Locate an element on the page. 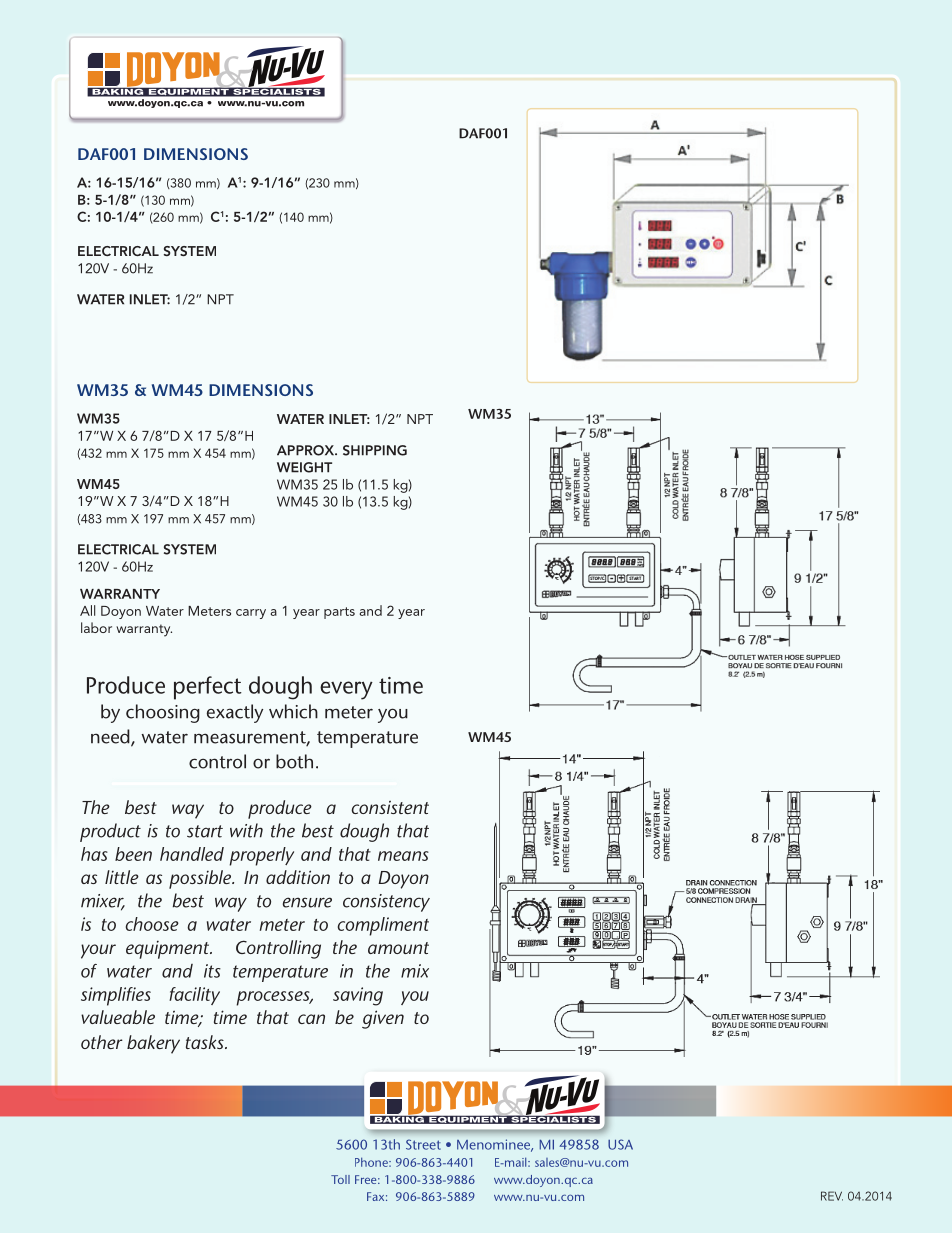 The width and height of the image is (952, 1233). SHIPPING is located at coordinates (375, 450).
